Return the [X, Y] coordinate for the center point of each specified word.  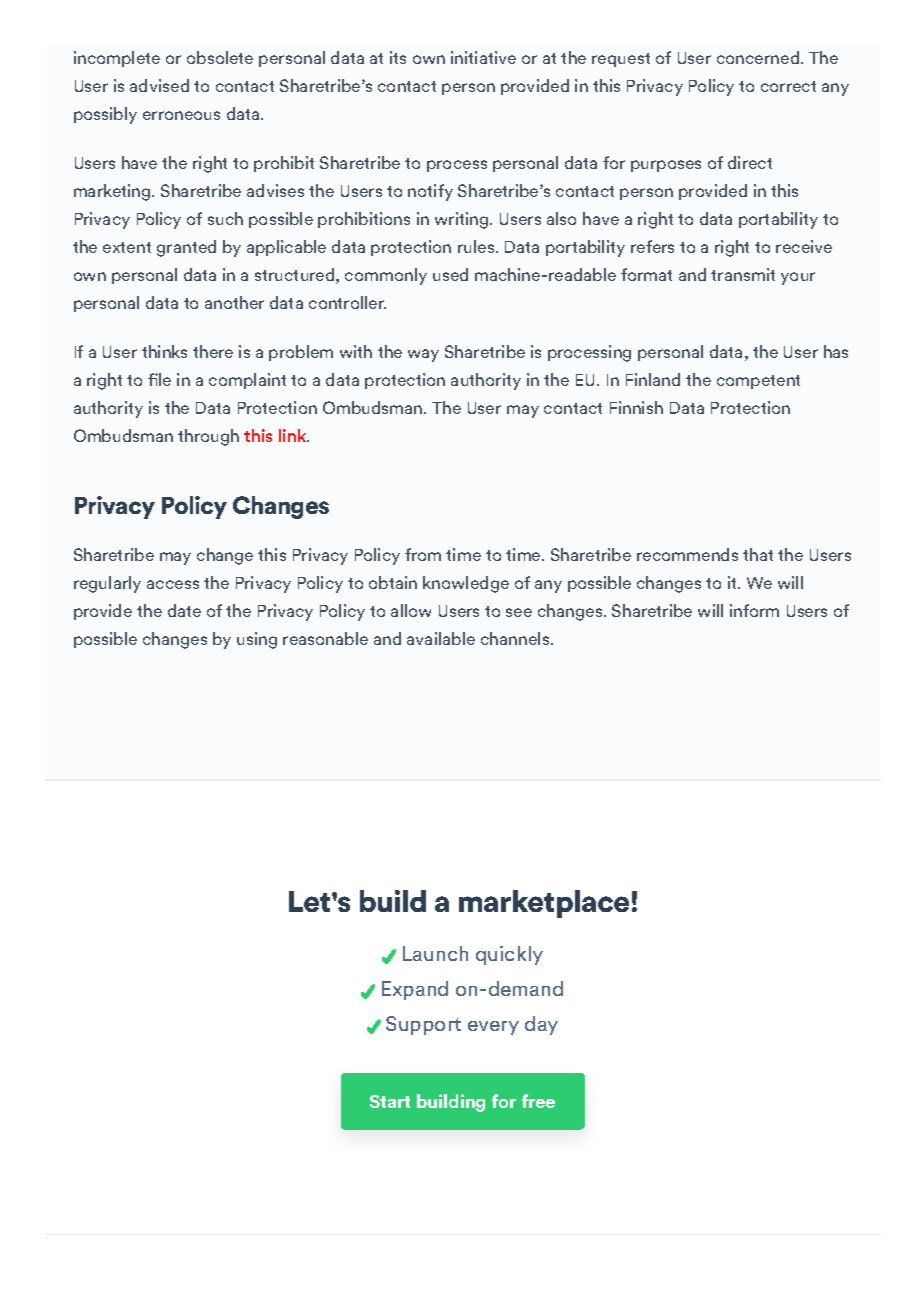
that [758, 554]
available [441, 638]
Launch [435, 953]
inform [754, 610]
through [208, 437]
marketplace [544, 904]
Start [390, 1101]
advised [159, 85]
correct [788, 86]
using [257, 640]
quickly [509, 955]
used [450, 274]
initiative [483, 57]
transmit [743, 274]
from [423, 554]
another [234, 302]
